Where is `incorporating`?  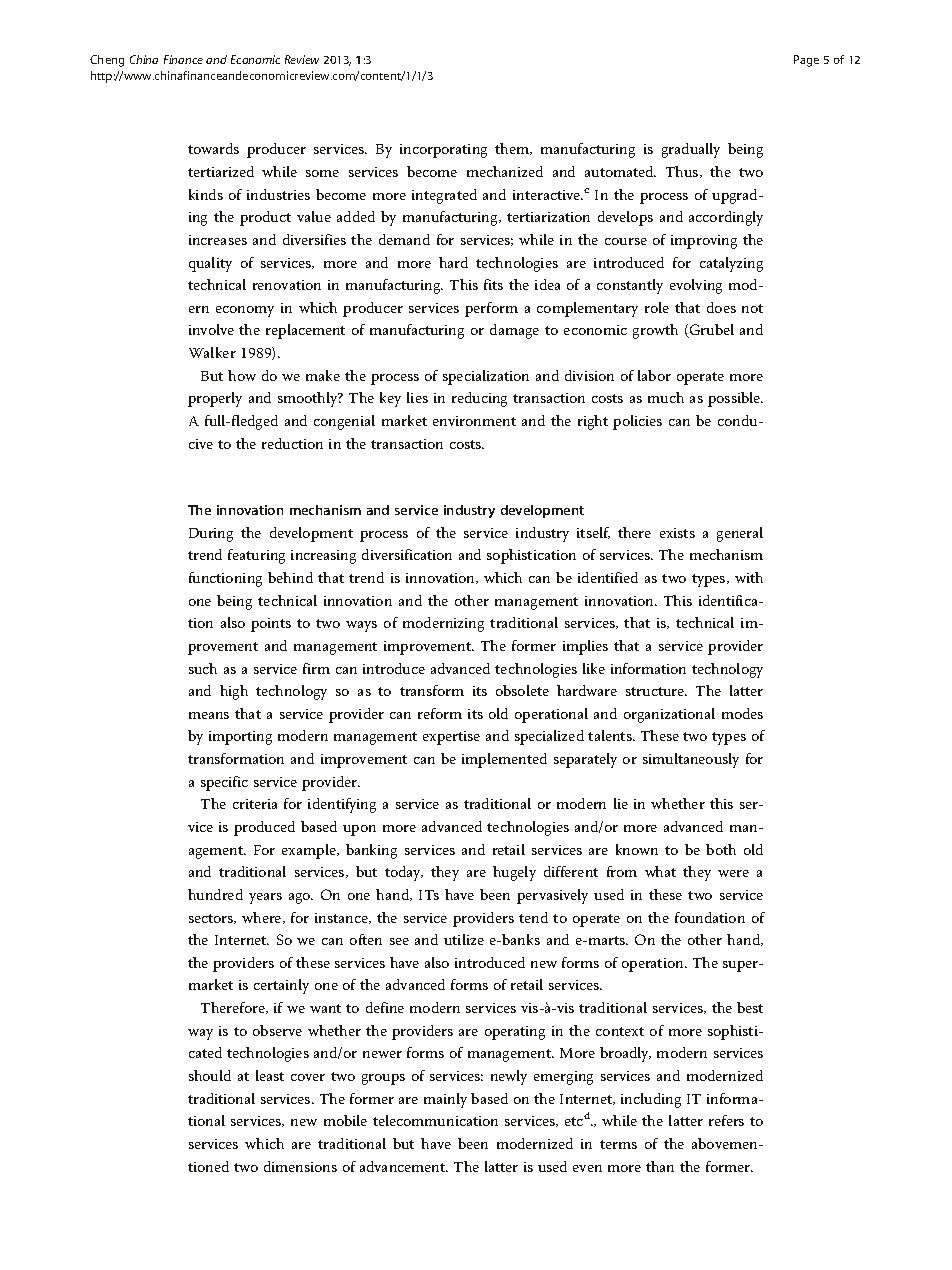 incorporating is located at coordinates (443, 151).
